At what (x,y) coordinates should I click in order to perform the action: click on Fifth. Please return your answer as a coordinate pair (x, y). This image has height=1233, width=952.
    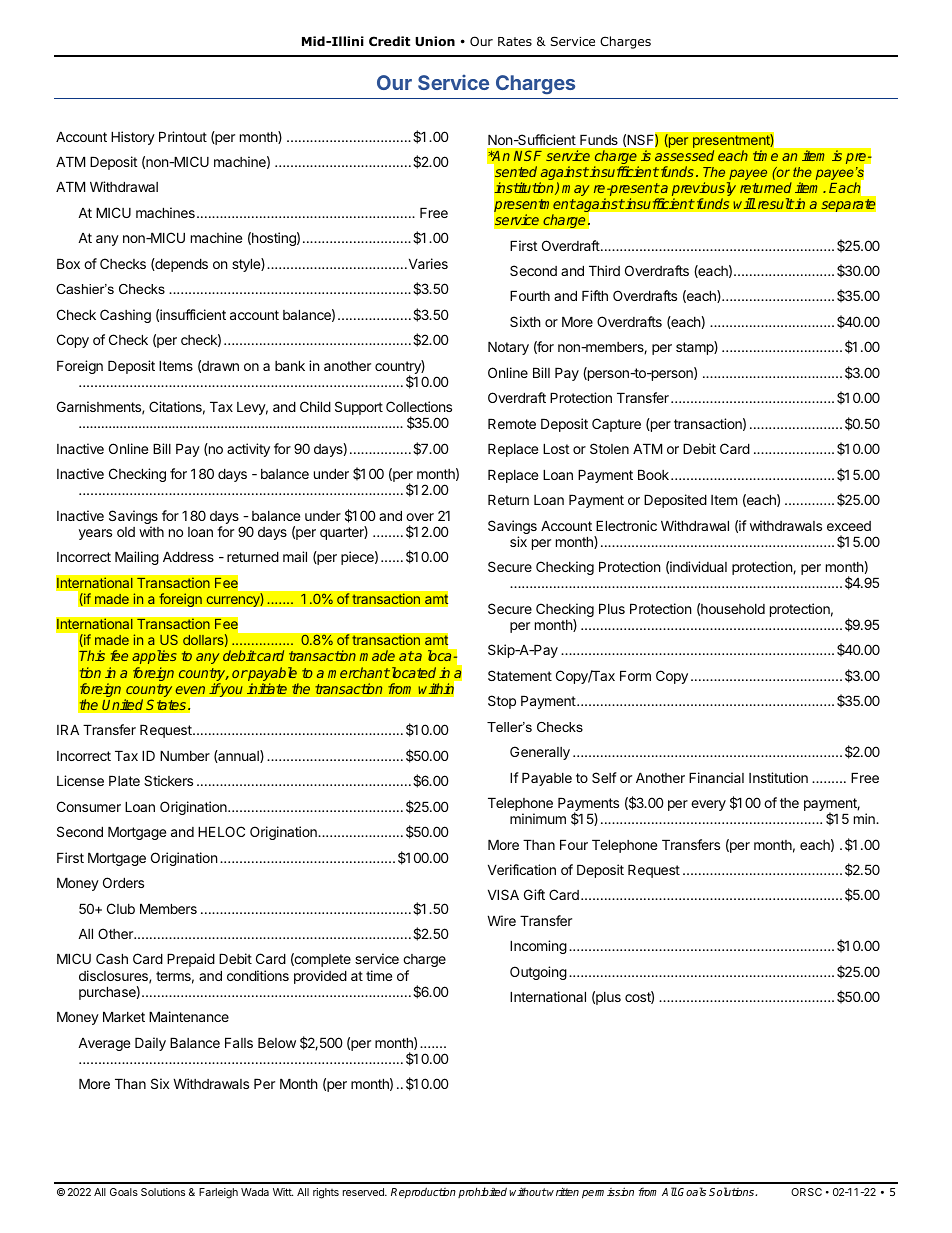
    Looking at the image, I should click on (595, 295).
